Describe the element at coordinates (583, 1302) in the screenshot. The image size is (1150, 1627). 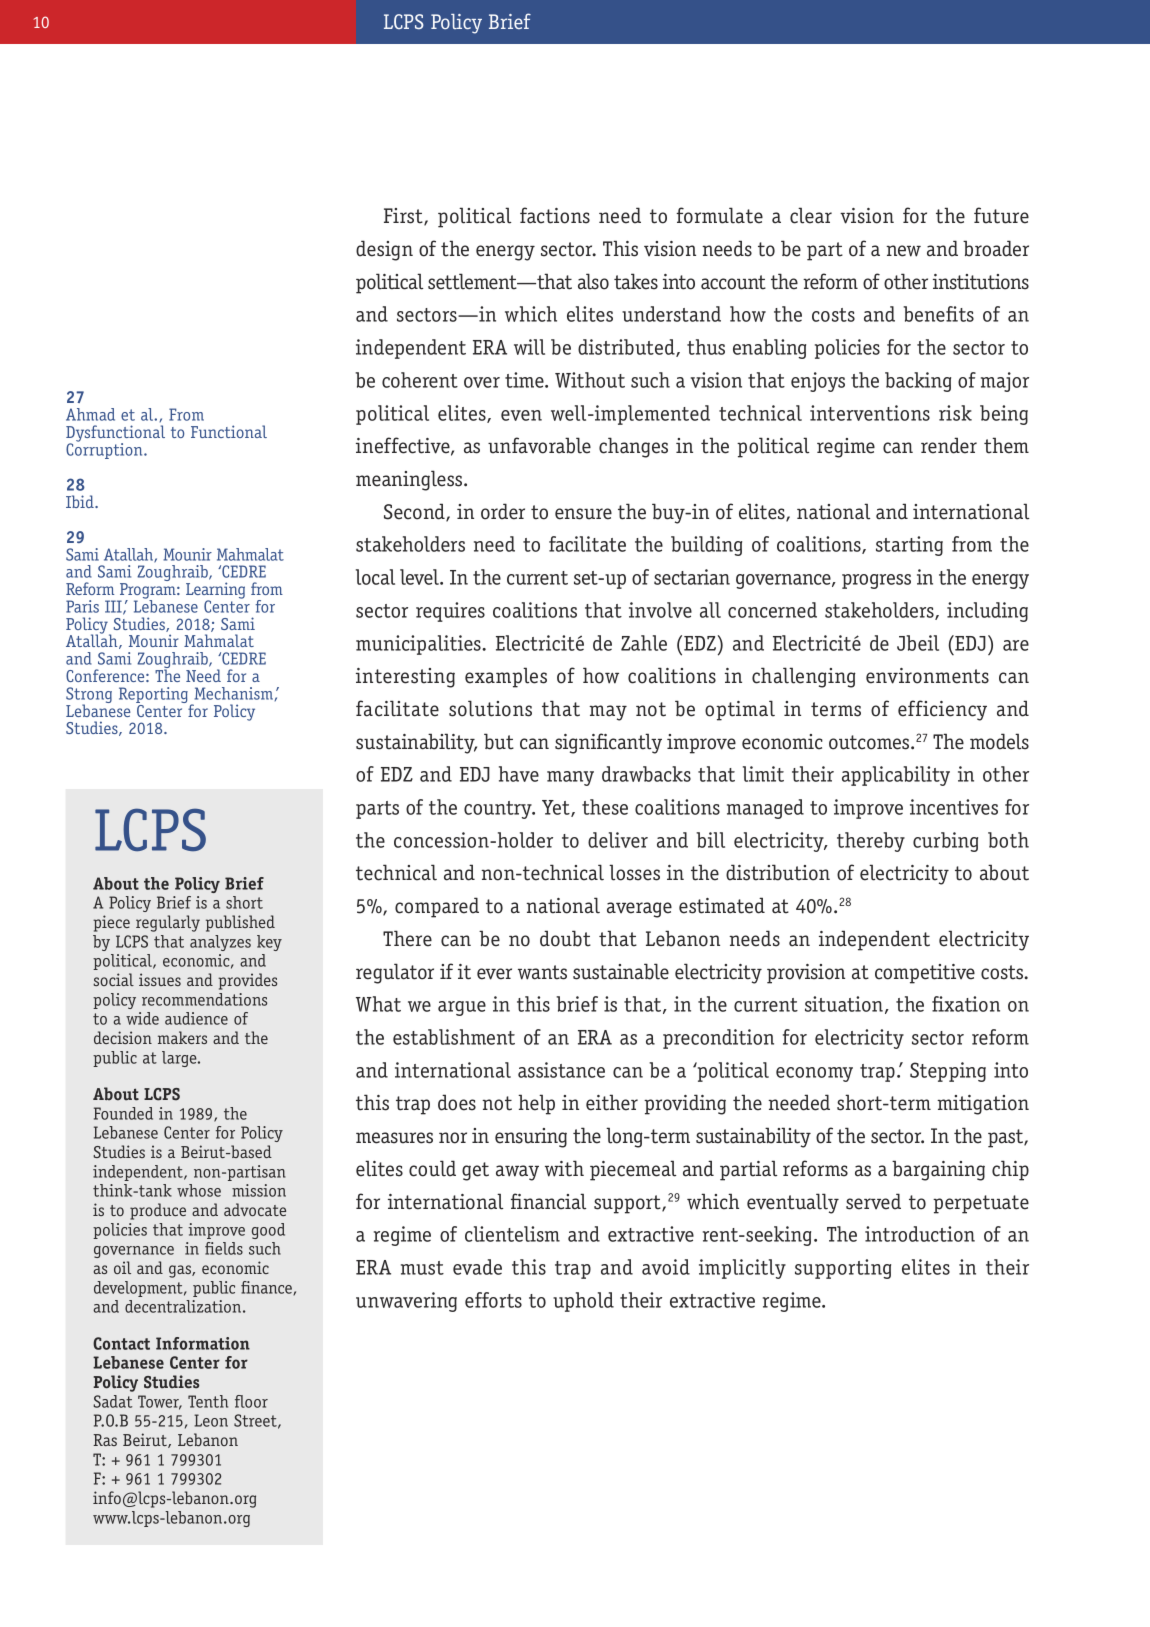
I see `uphold` at that location.
